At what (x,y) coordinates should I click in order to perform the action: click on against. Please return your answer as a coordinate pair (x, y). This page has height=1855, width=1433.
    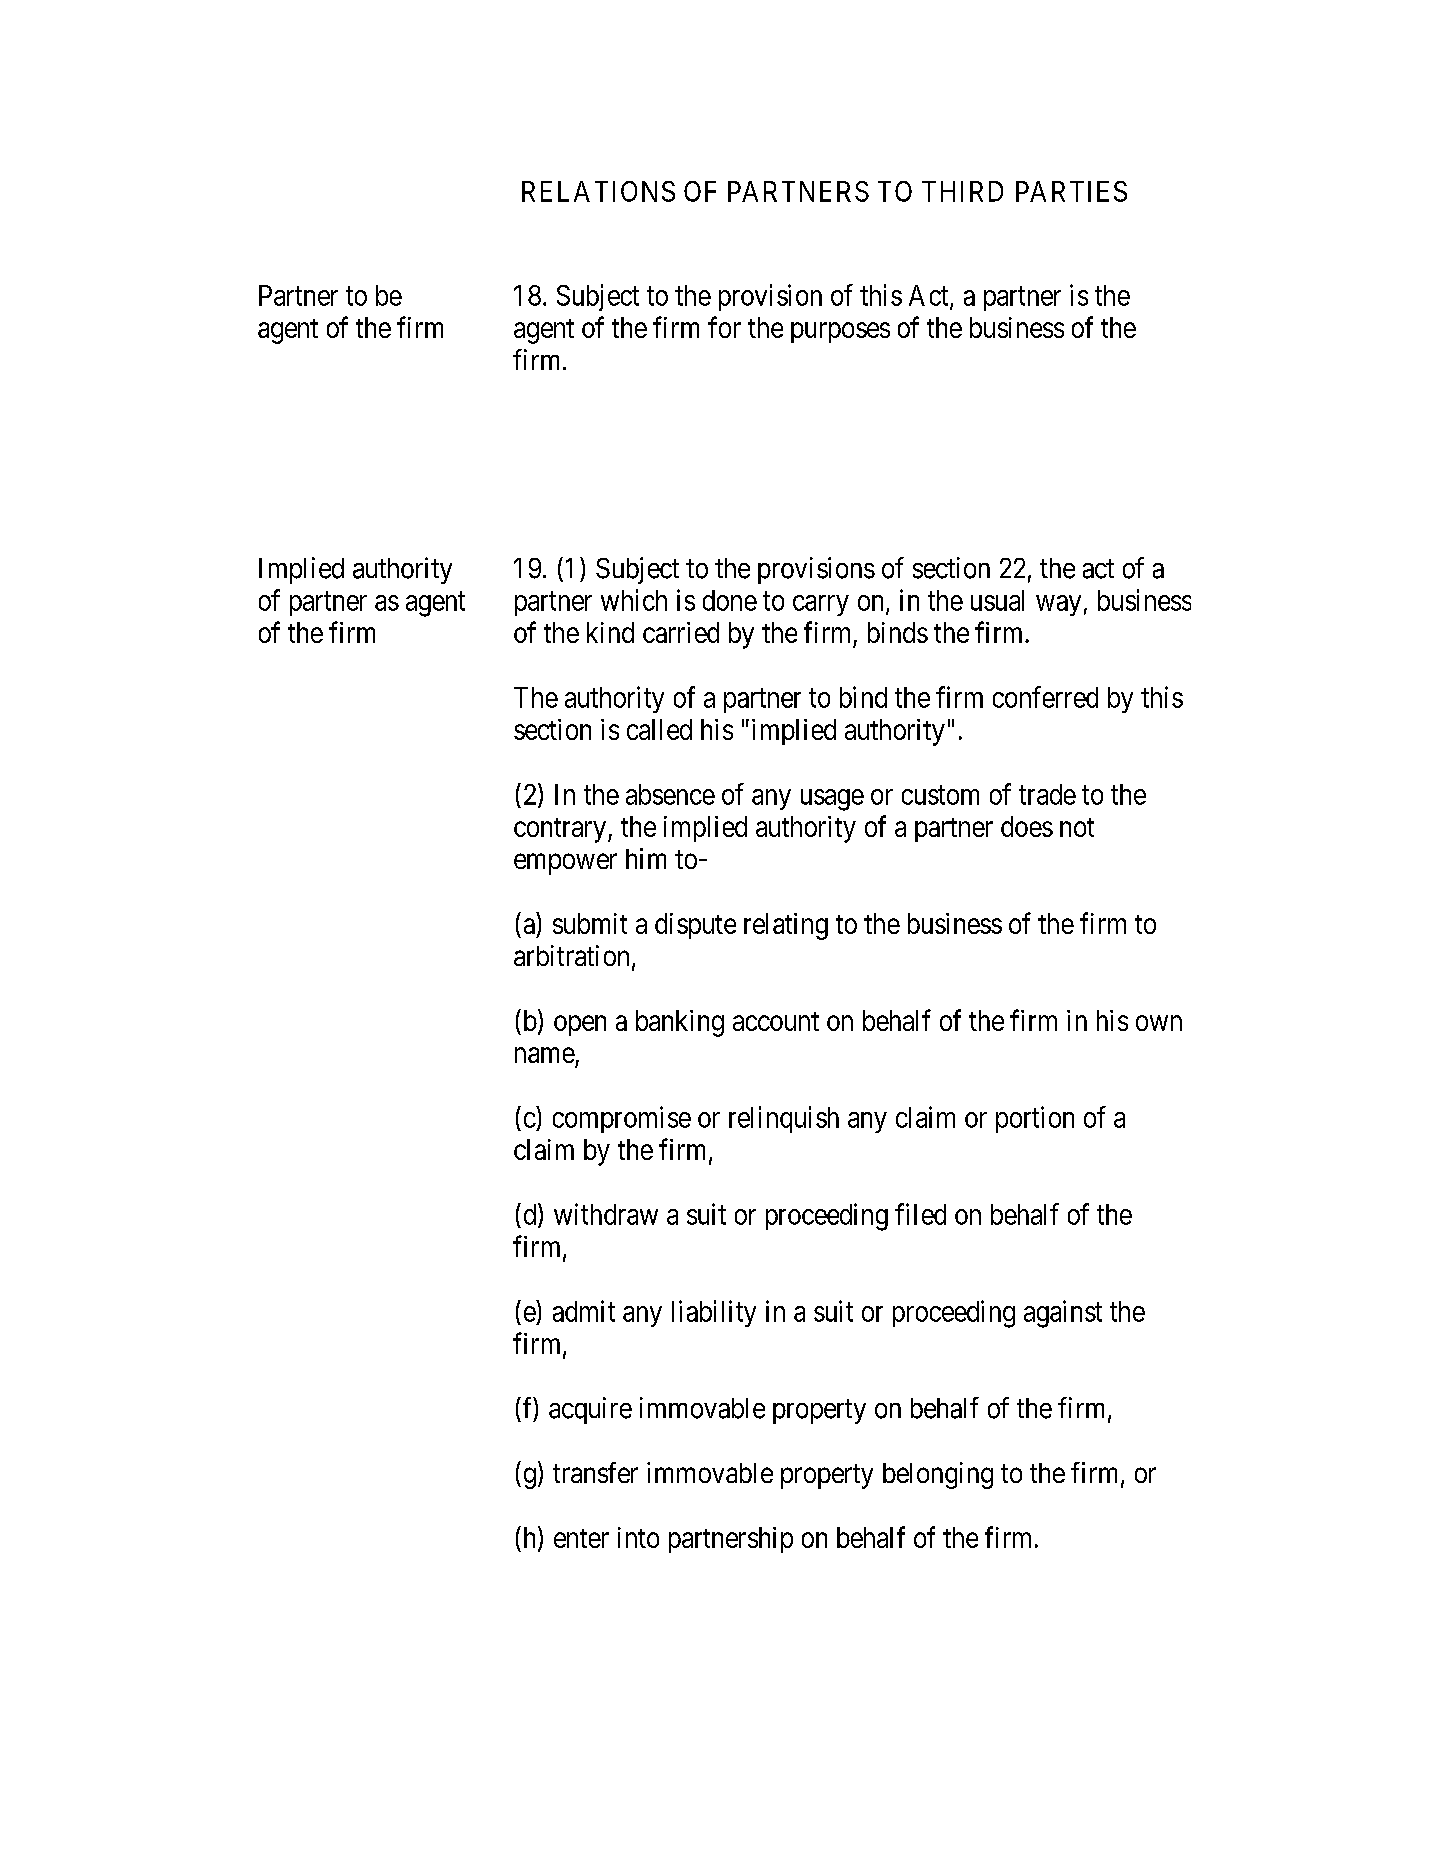
    Looking at the image, I should click on (1063, 1314).
